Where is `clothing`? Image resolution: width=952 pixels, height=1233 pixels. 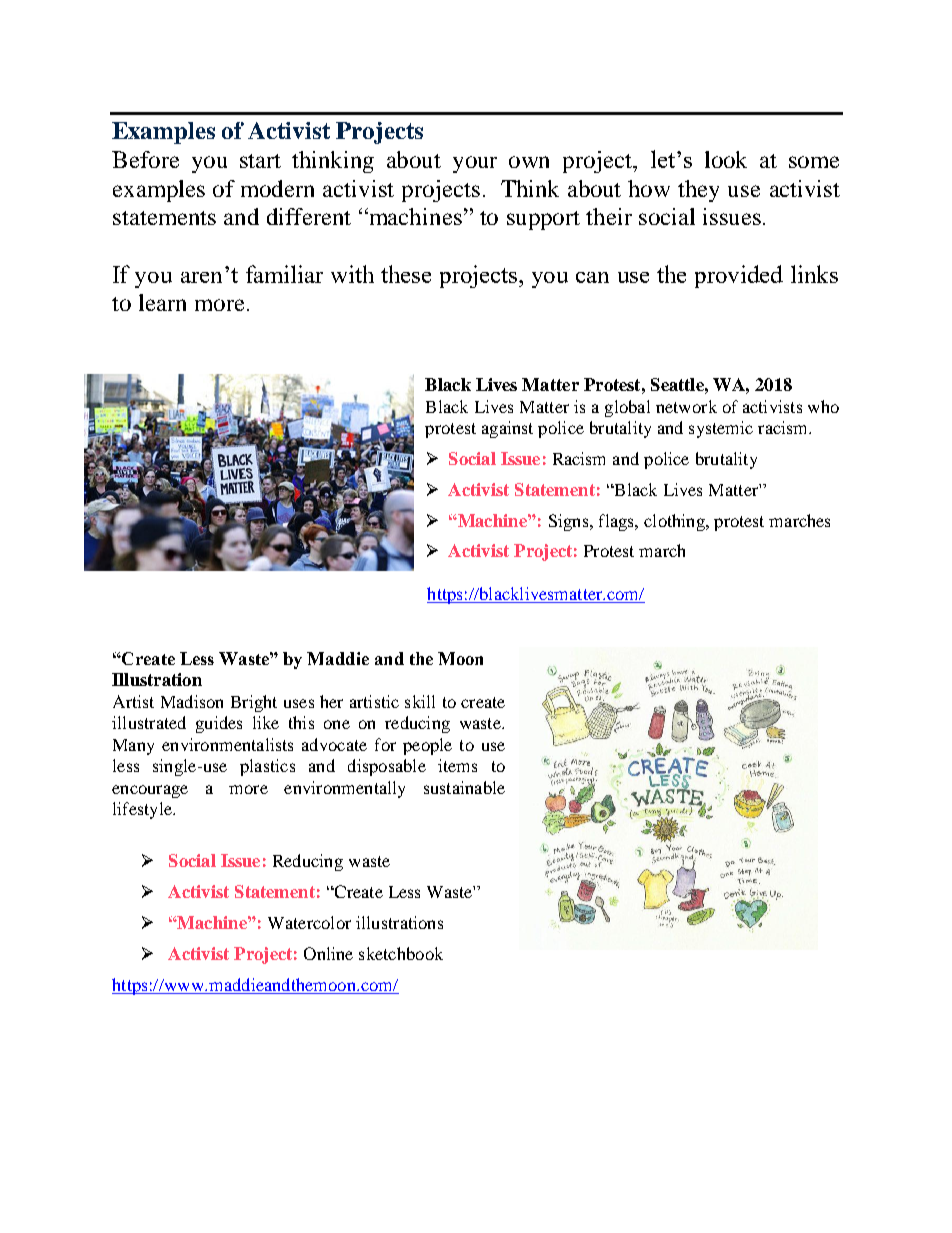
clothing is located at coordinates (675, 522).
